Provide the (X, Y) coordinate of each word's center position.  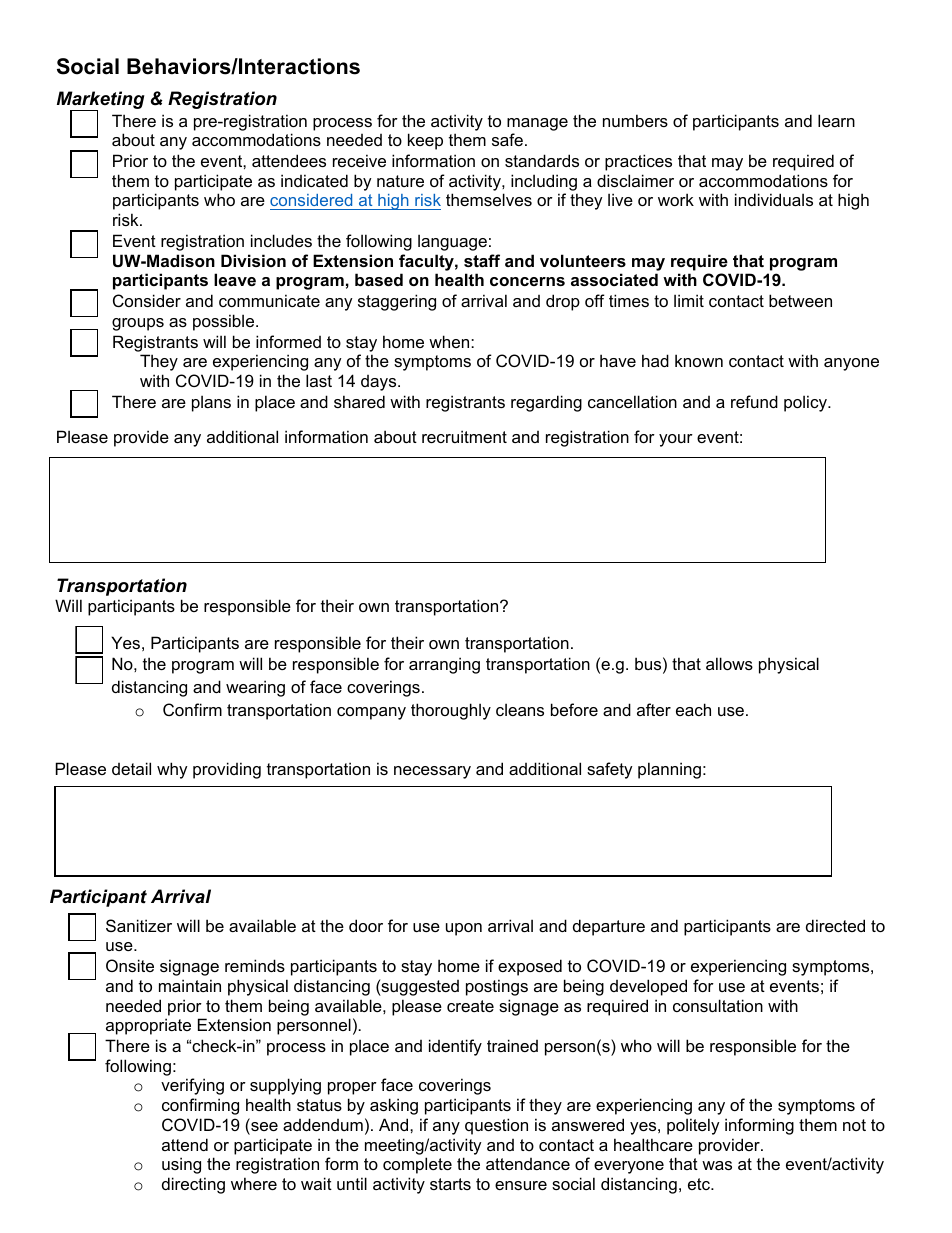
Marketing (101, 101)
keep (425, 141)
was (717, 1165)
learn (836, 120)
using (181, 1165)
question (496, 1126)
